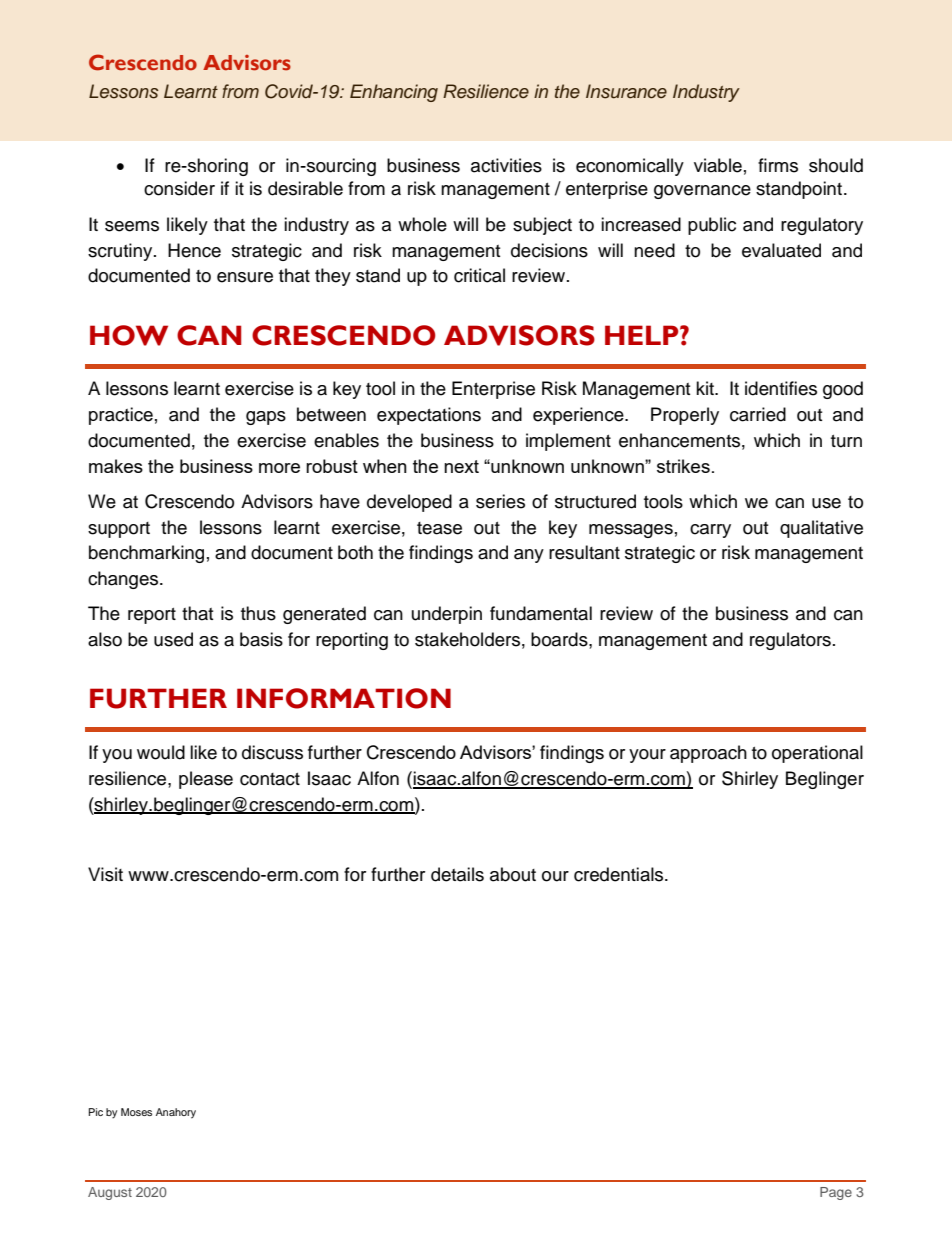 The image size is (952, 1233). What do you see at coordinates (179, 188) in the document?
I see `consider` at bounding box center [179, 188].
